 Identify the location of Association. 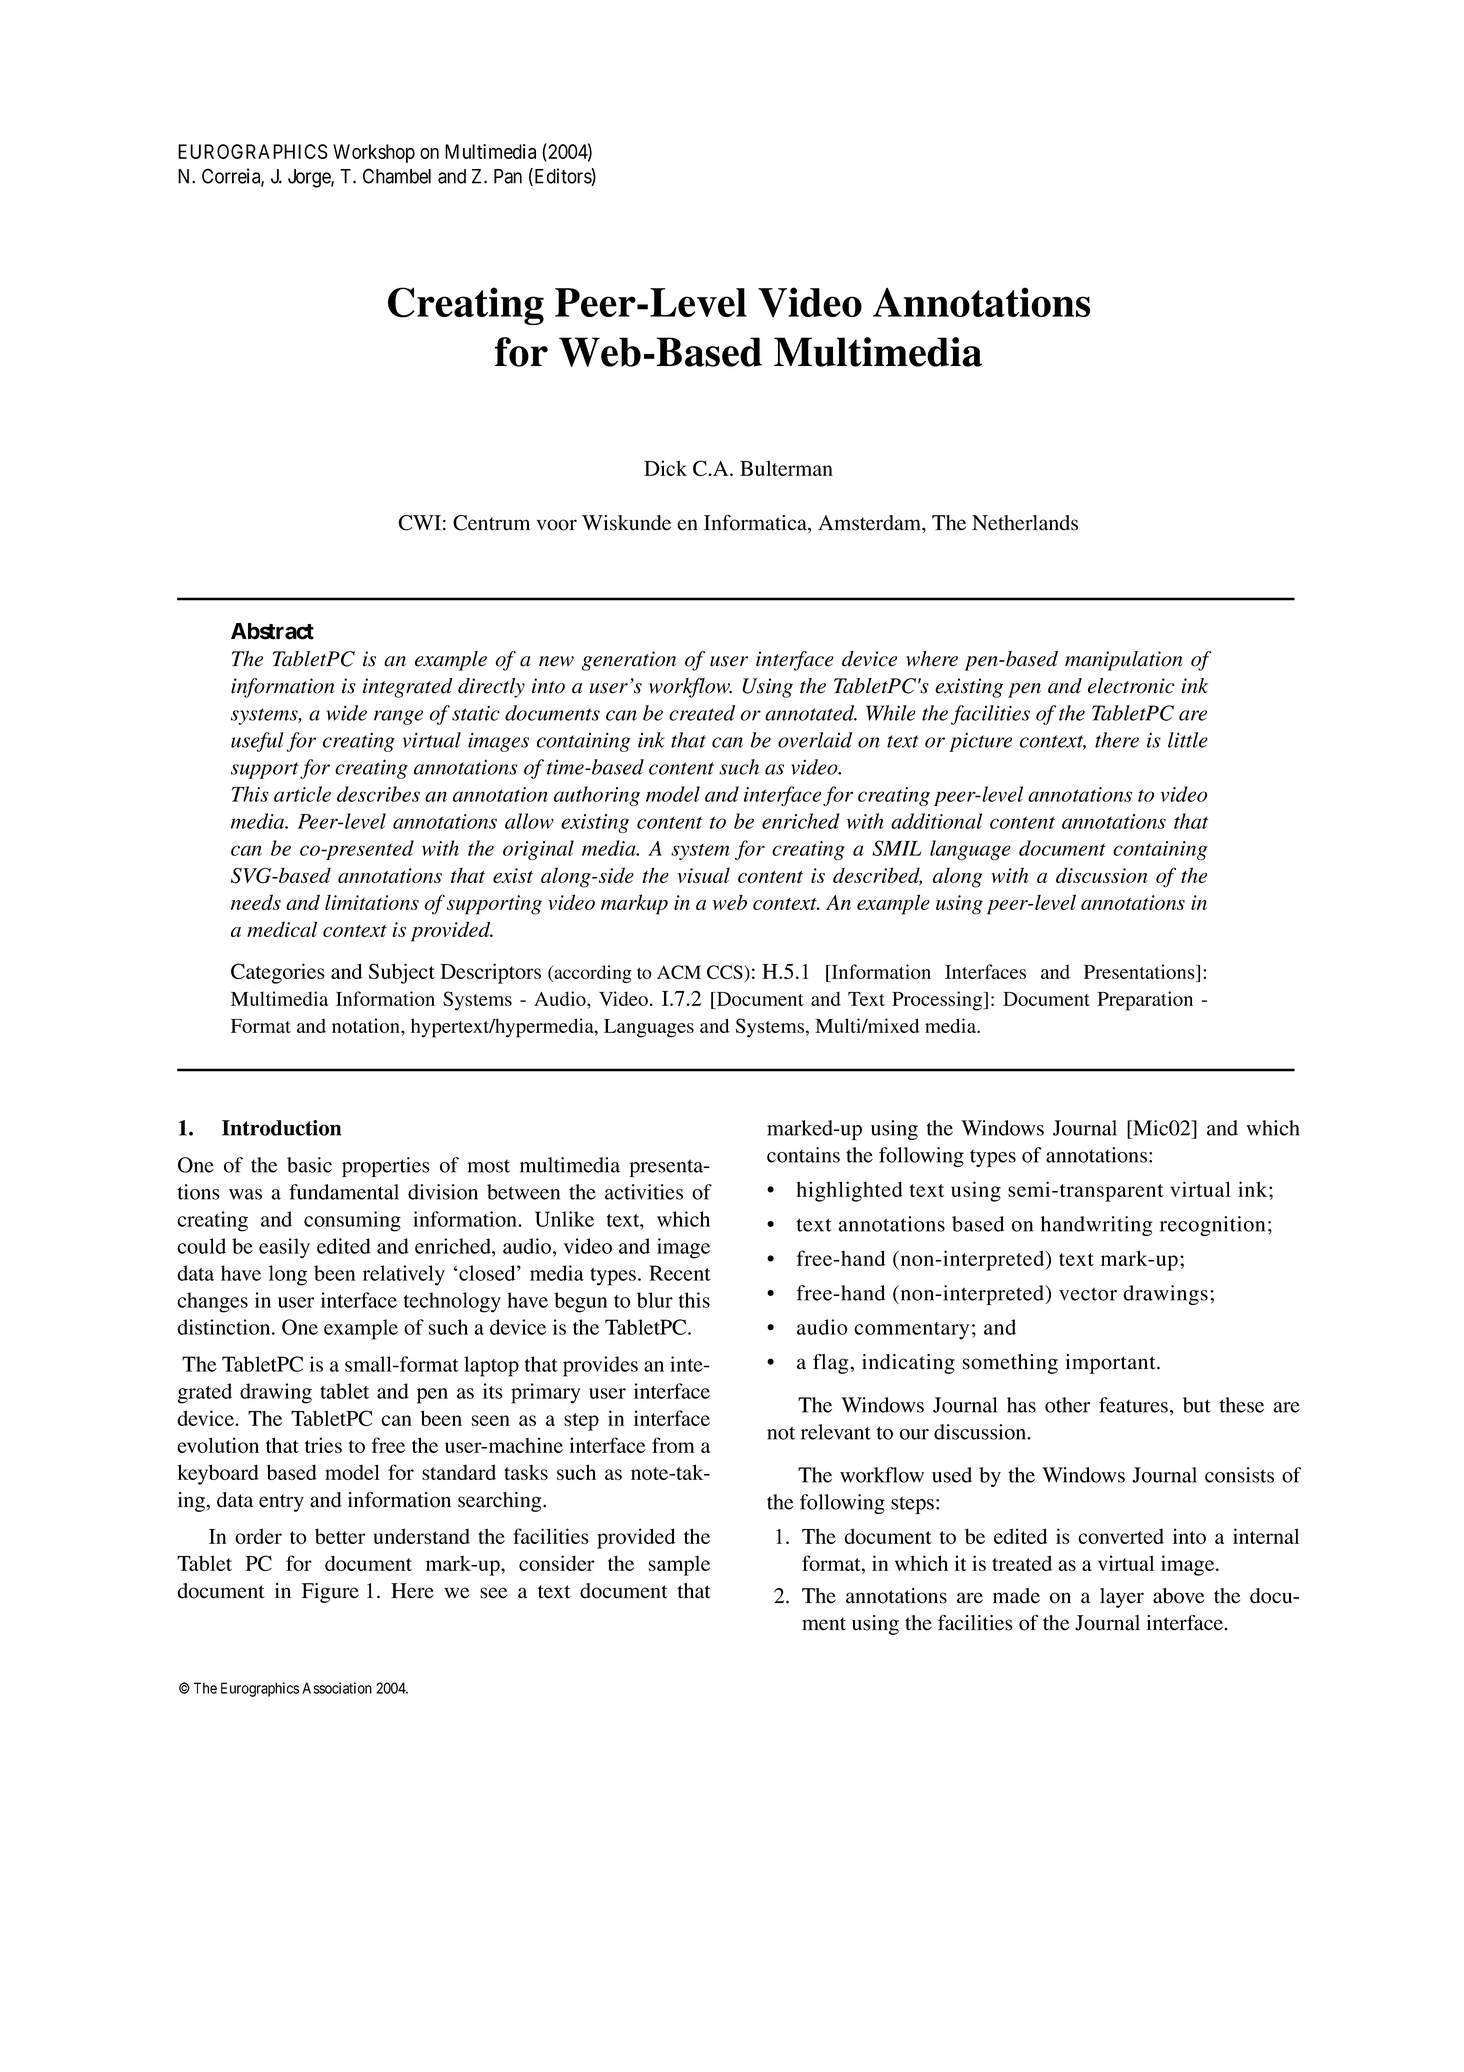
(337, 1688).
